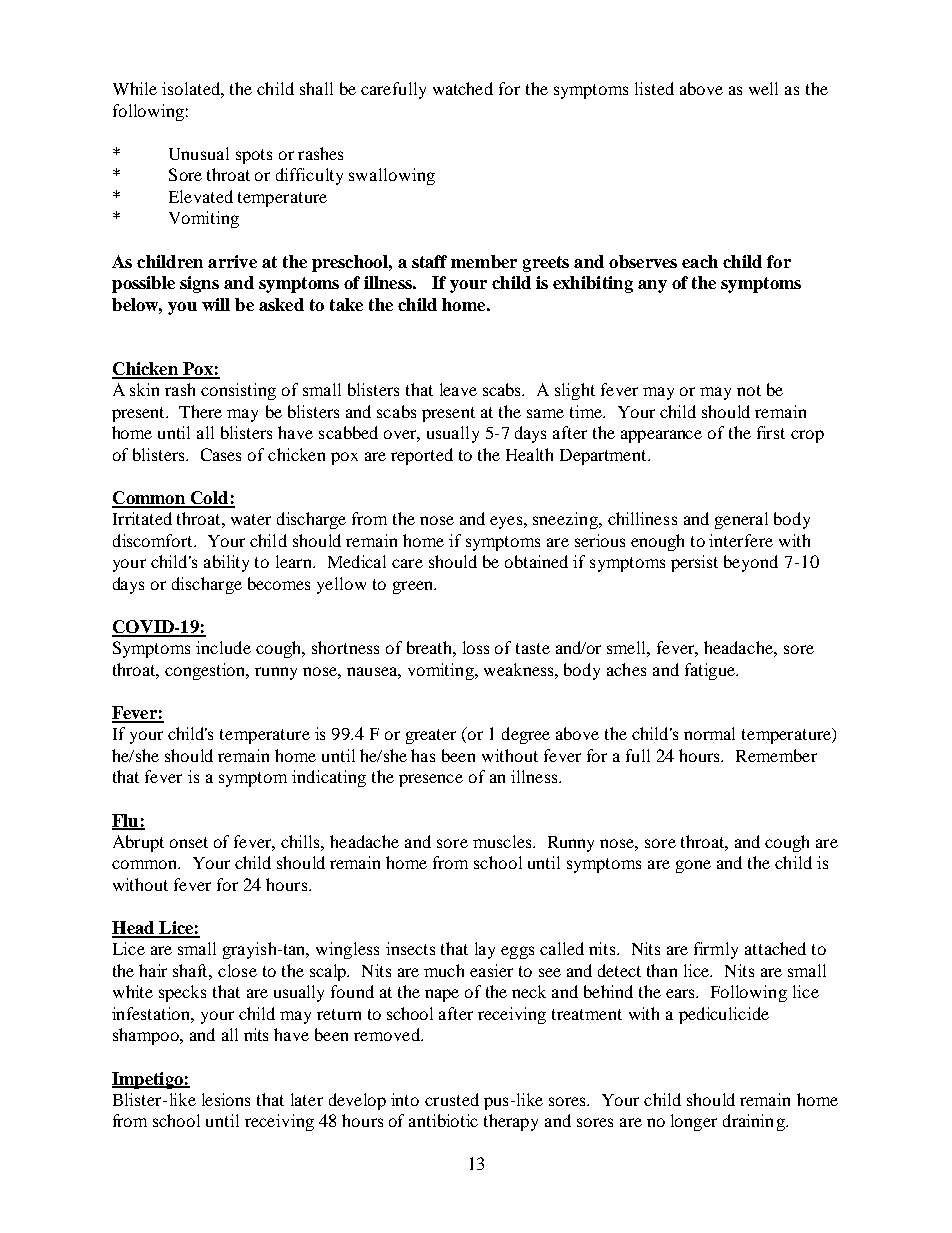 The image size is (952, 1233). What do you see at coordinates (771, 432) in the screenshot?
I see `first` at bounding box center [771, 432].
